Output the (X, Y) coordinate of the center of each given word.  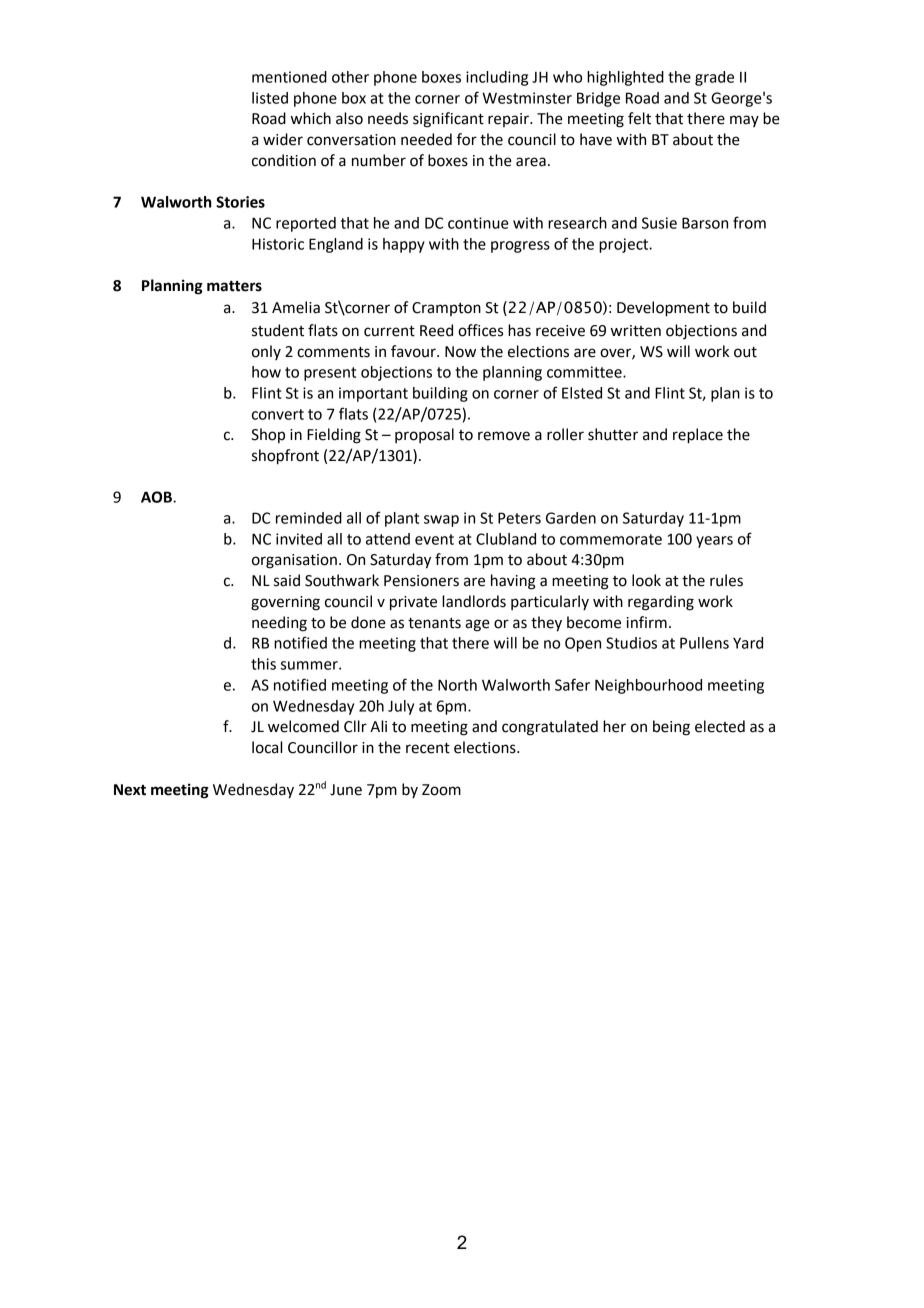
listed (270, 98)
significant (448, 120)
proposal (424, 435)
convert (278, 414)
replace (698, 436)
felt (639, 118)
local (267, 747)
